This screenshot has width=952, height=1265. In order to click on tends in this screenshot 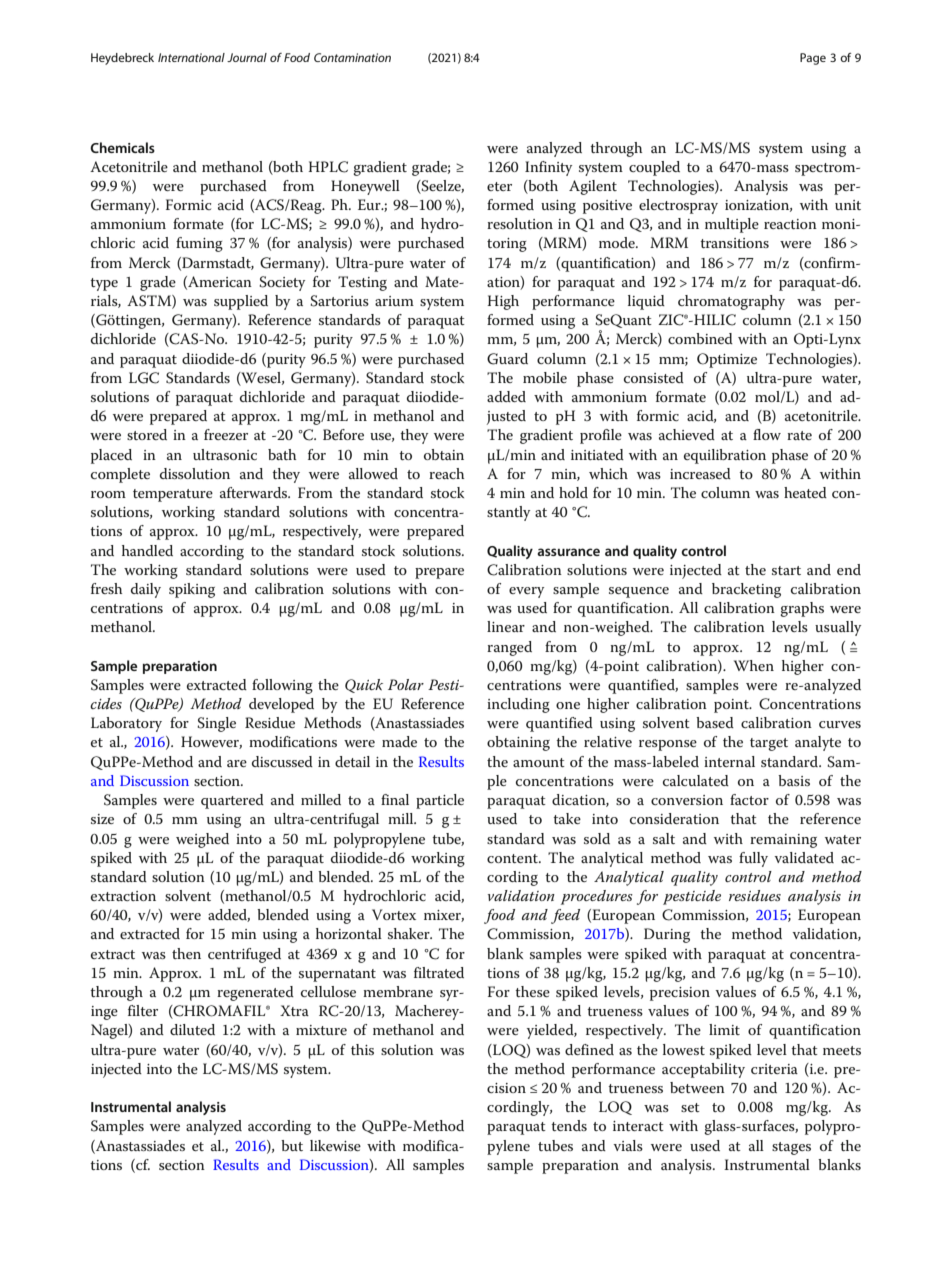, I will do `click(569, 1125)`.
